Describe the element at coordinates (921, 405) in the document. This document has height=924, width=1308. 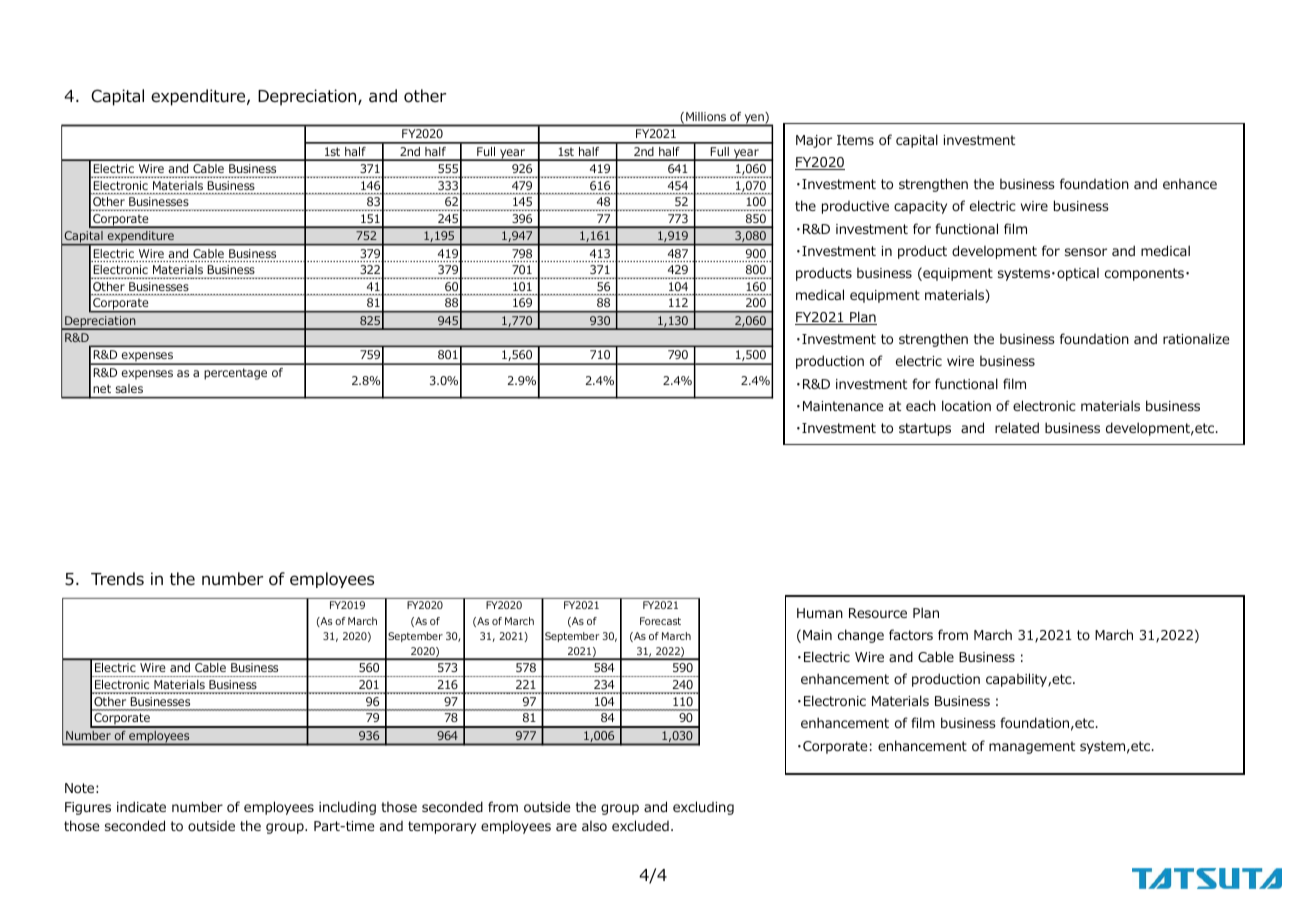
I see `each` at that location.
